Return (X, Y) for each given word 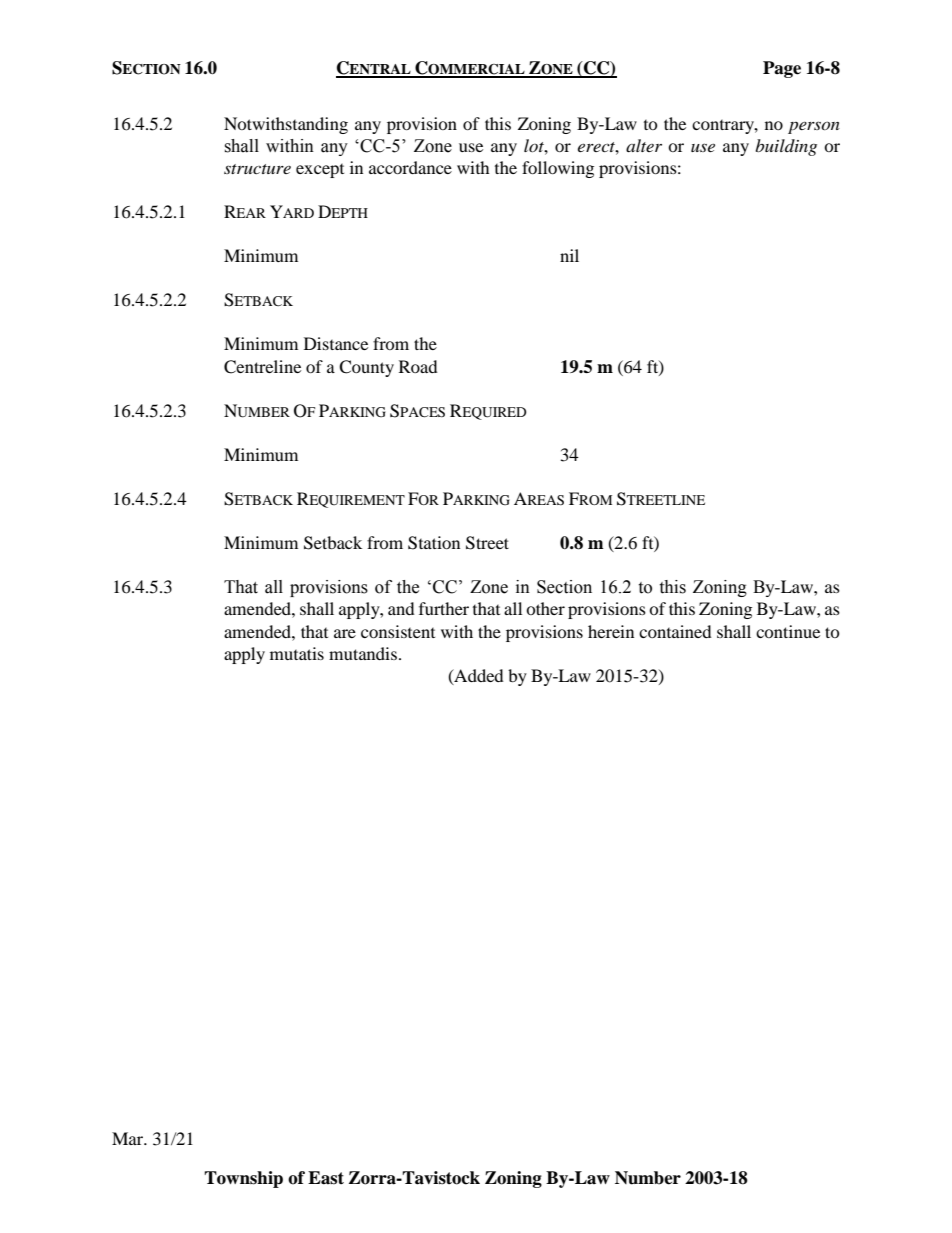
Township (243, 1179)
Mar (129, 1138)
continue (788, 631)
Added (478, 676)
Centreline (262, 367)
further (444, 608)
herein (611, 631)
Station (434, 543)
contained (675, 631)
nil (569, 255)
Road (418, 366)
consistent (398, 631)
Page (782, 69)
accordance (410, 167)
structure (257, 169)
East (326, 1178)
